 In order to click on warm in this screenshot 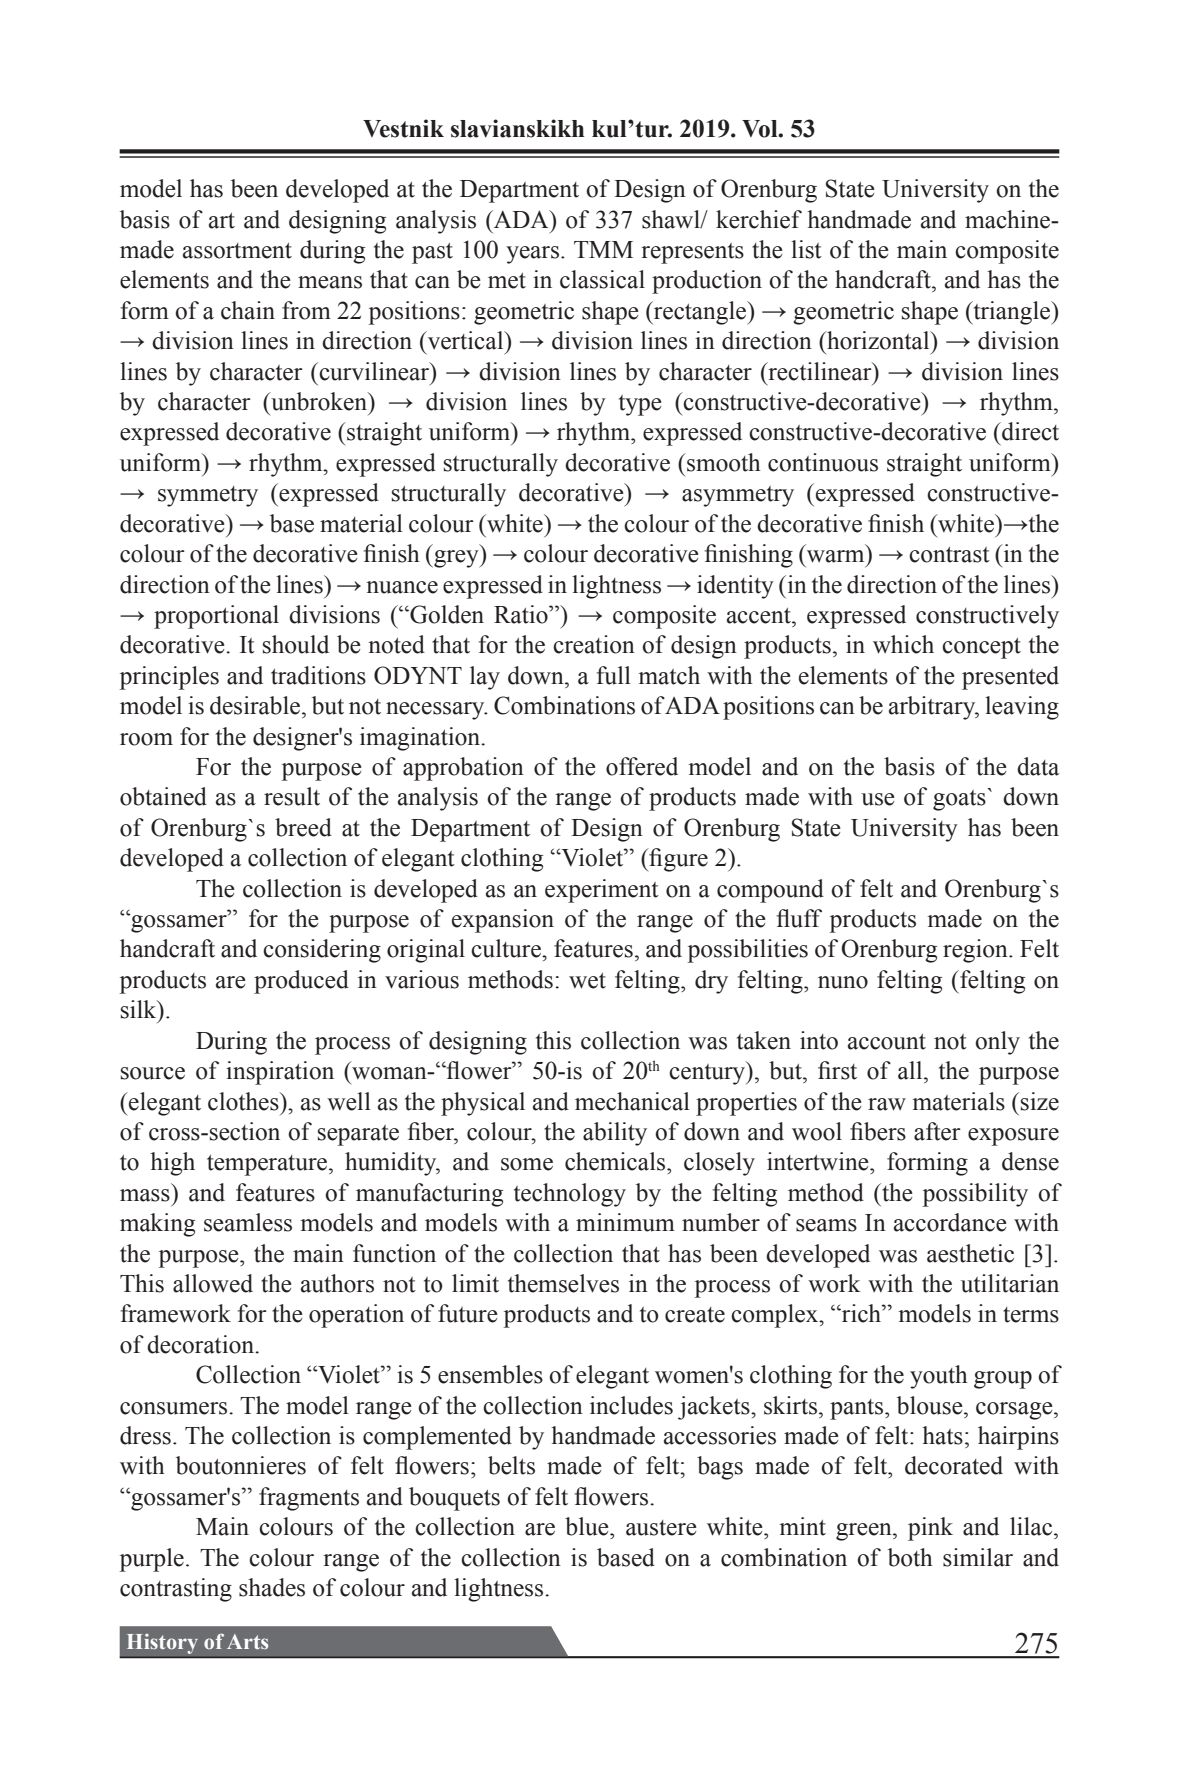, I will do `click(835, 556)`.
